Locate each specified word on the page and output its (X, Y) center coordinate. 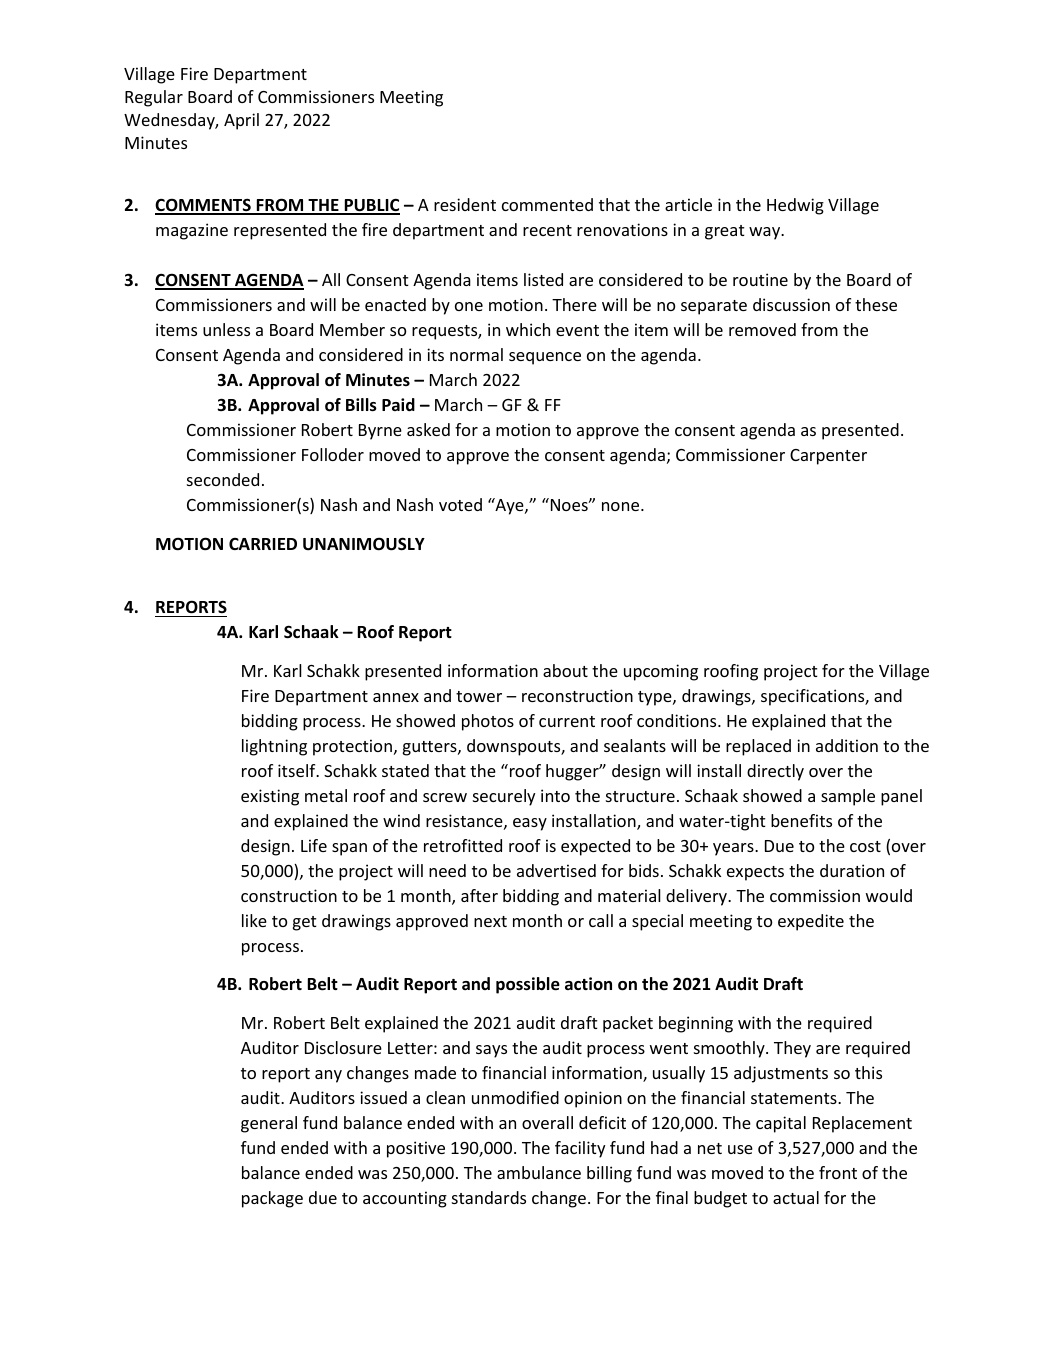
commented (547, 204)
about (565, 670)
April (241, 121)
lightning (274, 747)
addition (847, 745)
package (272, 1199)
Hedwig (795, 206)
